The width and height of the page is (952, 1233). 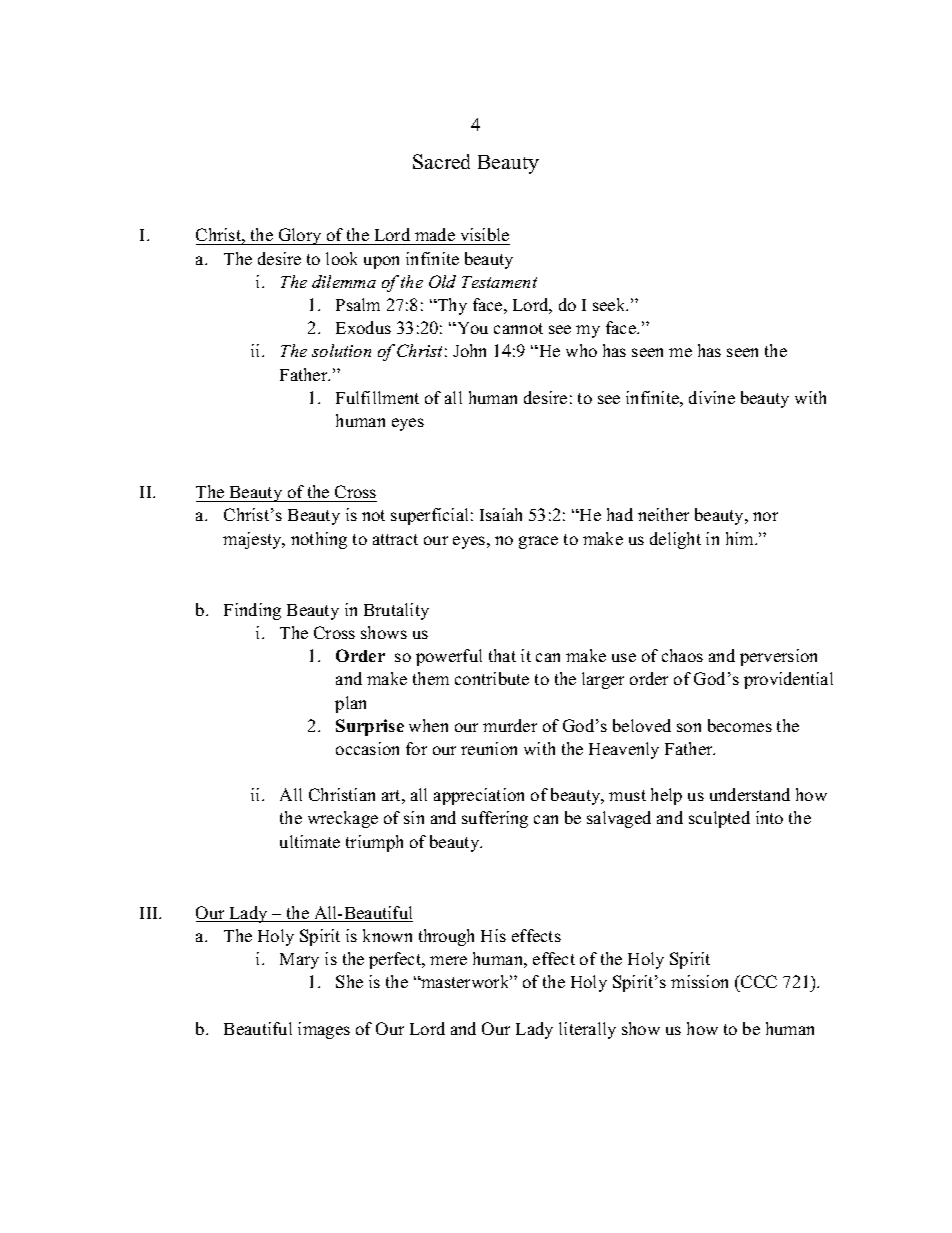 What do you see at coordinates (489, 748) in the page?
I see `reunion` at bounding box center [489, 748].
